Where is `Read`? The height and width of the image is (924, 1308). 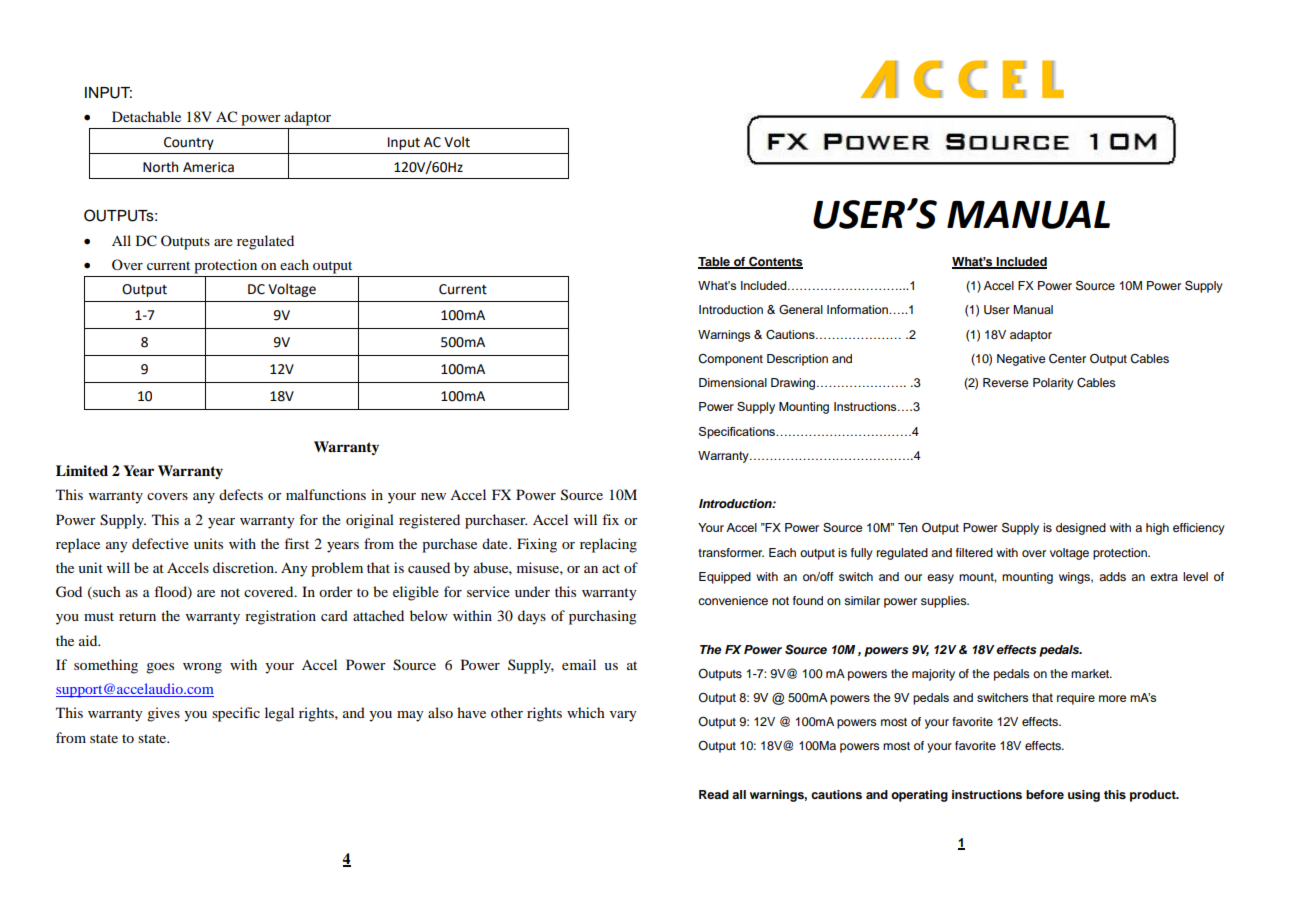
Read is located at coordinates (714, 794).
